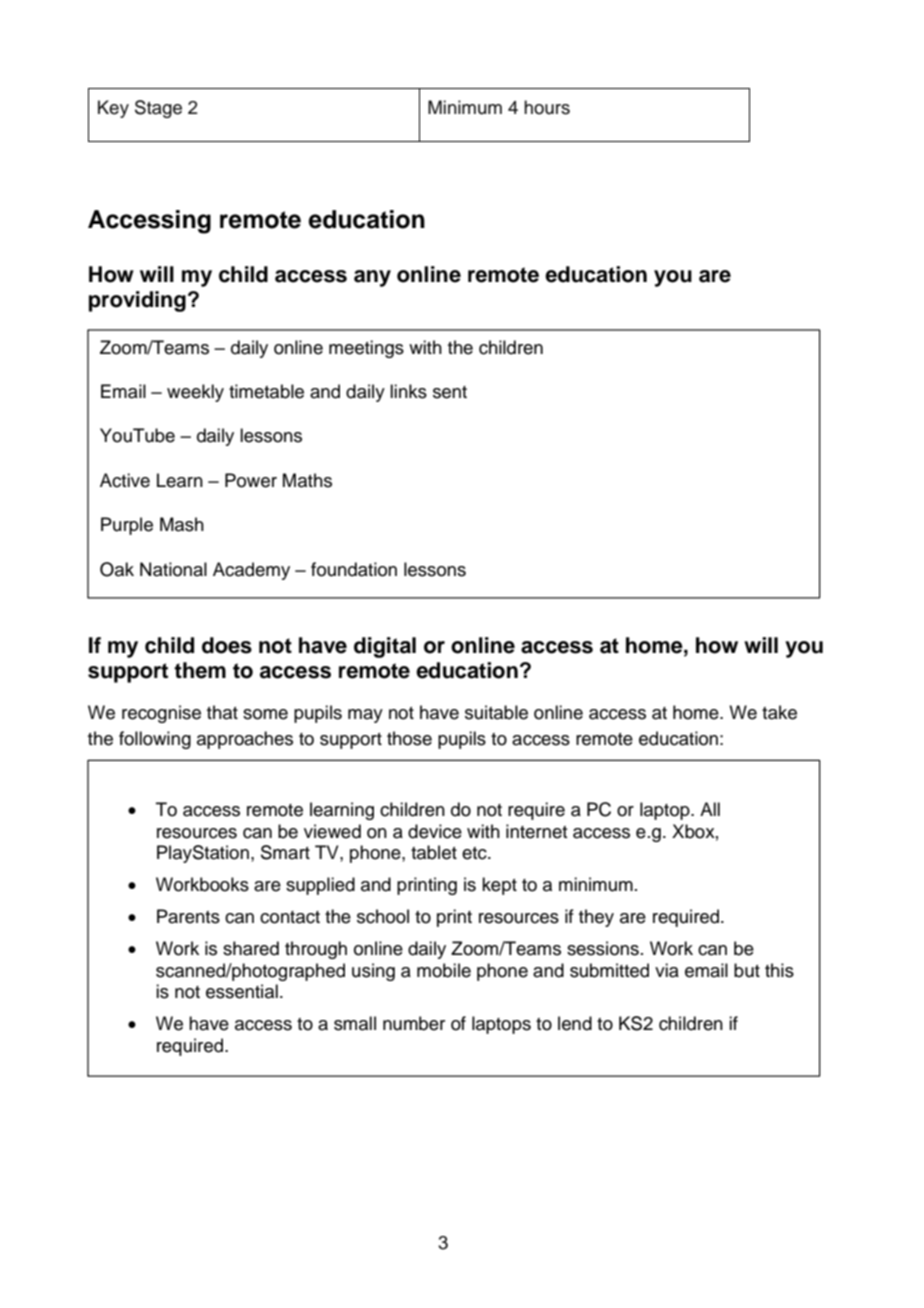 The width and height of the page is (924, 1308). What do you see at coordinates (354, 569) in the page?
I see `foundation` at bounding box center [354, 569].
